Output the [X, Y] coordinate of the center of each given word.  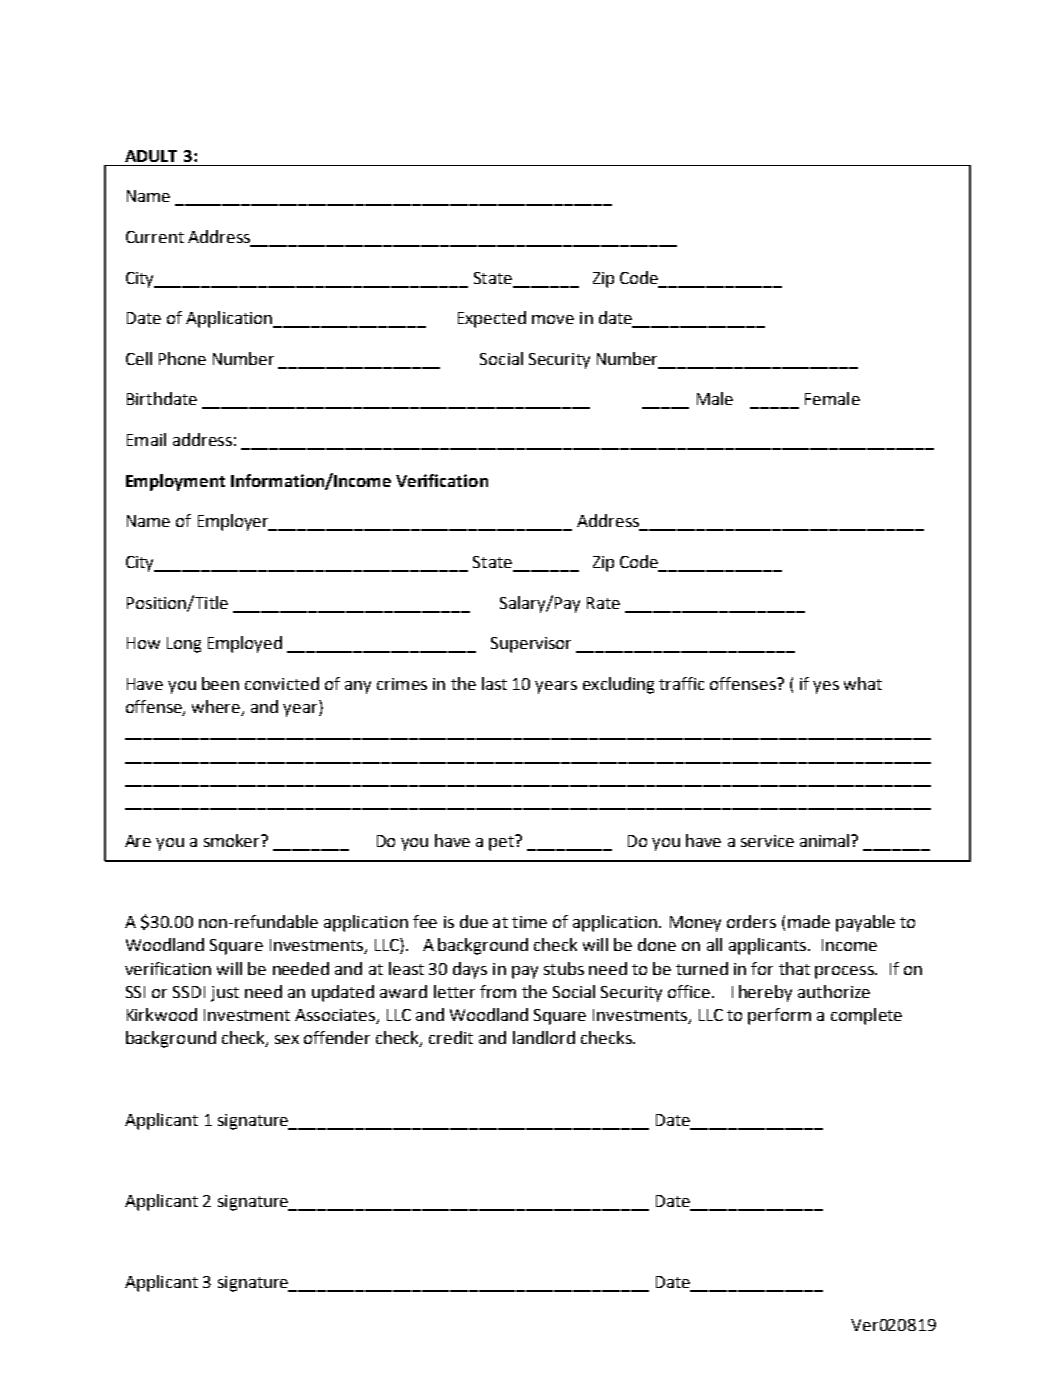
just [225, 994]
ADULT [151, 156]
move [553, 319]
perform [779, 1016]
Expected [492, 319]
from [498, 991]
